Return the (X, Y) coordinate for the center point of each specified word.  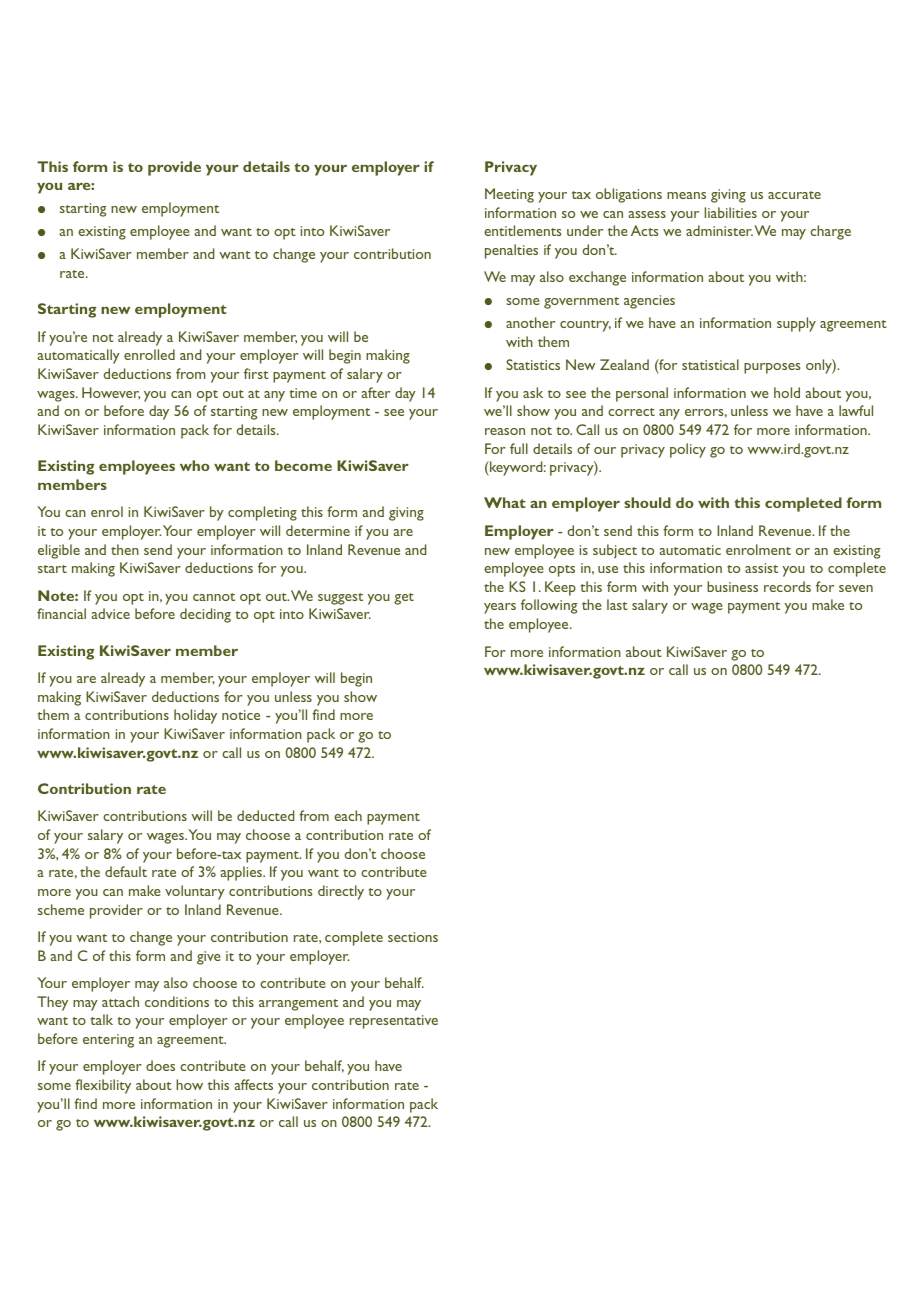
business (732, 586)
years (500, 608)
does (160, 1065)
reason (505, 431)
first (256, 373)
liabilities (731, 212)
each (348, 815)
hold (787, 392)
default (126, 871)
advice (110, 613)
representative (394, 1022)
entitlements (523, 230)
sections (413, 937)
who (195, 465)
